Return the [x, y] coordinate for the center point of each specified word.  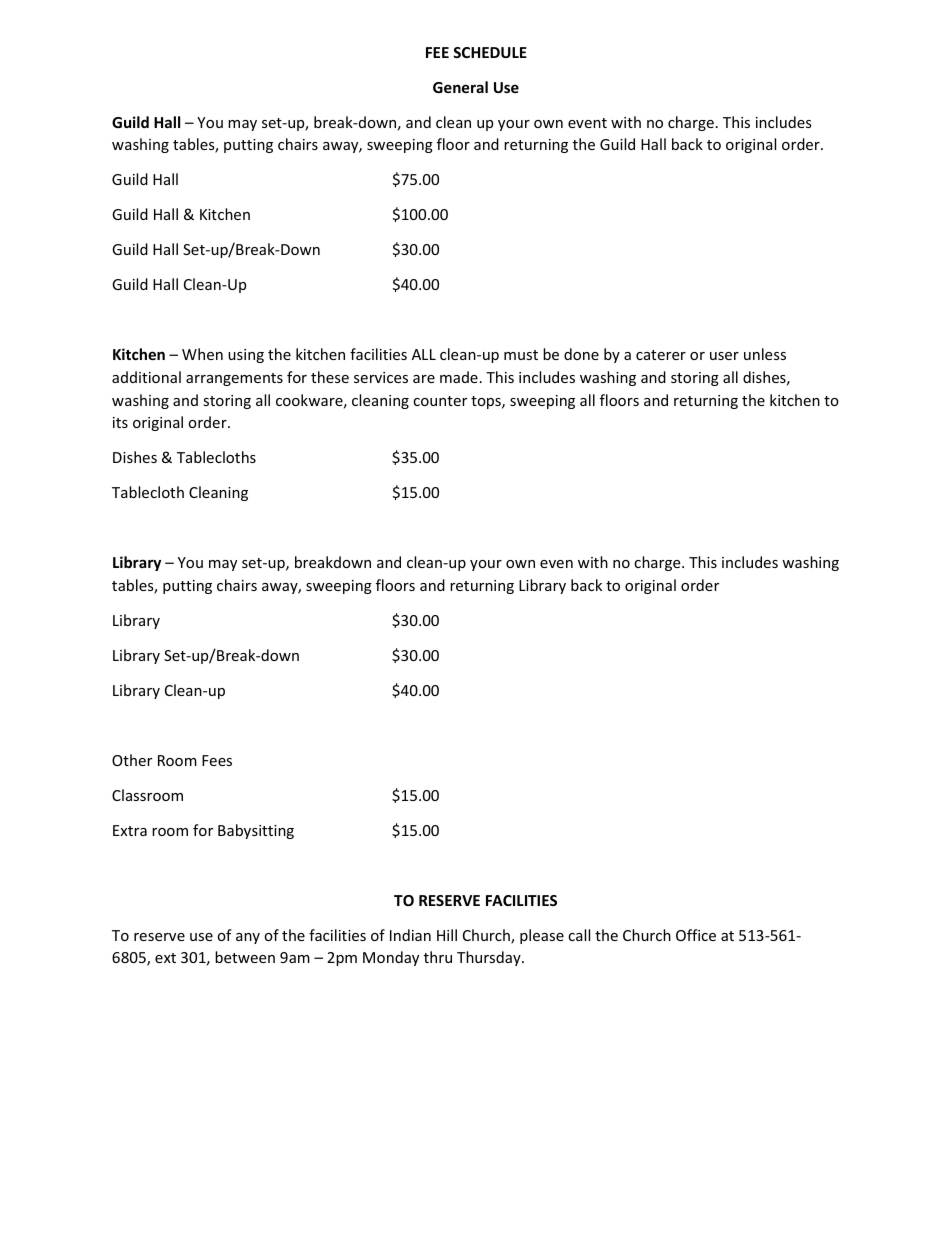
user [724, 356]
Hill [447, 935]
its [120, 422]
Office [696, 935]
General [460, 87]
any [248, 938]
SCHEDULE [490, 52]
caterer [661, 355]
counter [440, 401]
